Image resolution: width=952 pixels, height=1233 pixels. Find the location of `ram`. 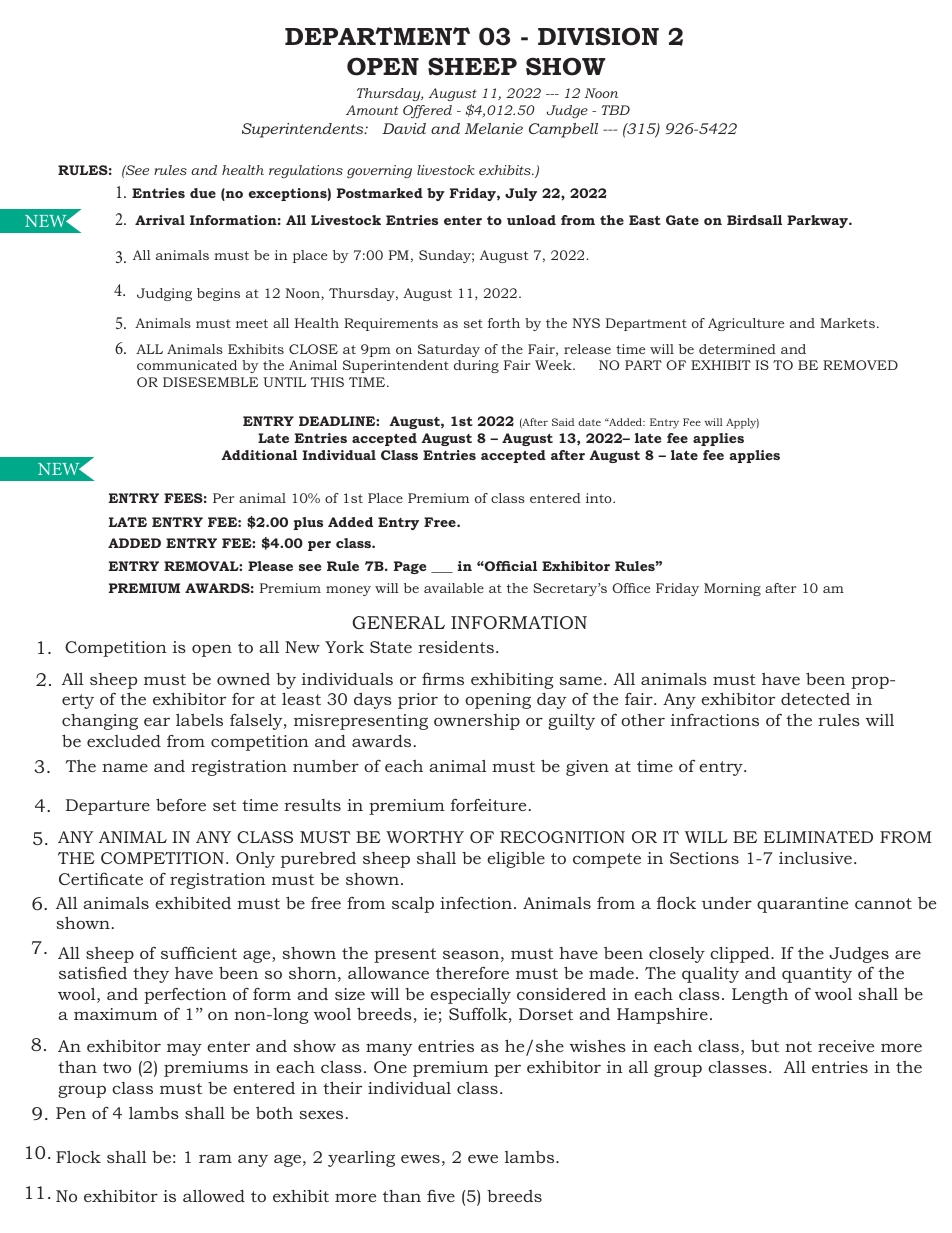

ram is located at coordinates (215, 1158).
